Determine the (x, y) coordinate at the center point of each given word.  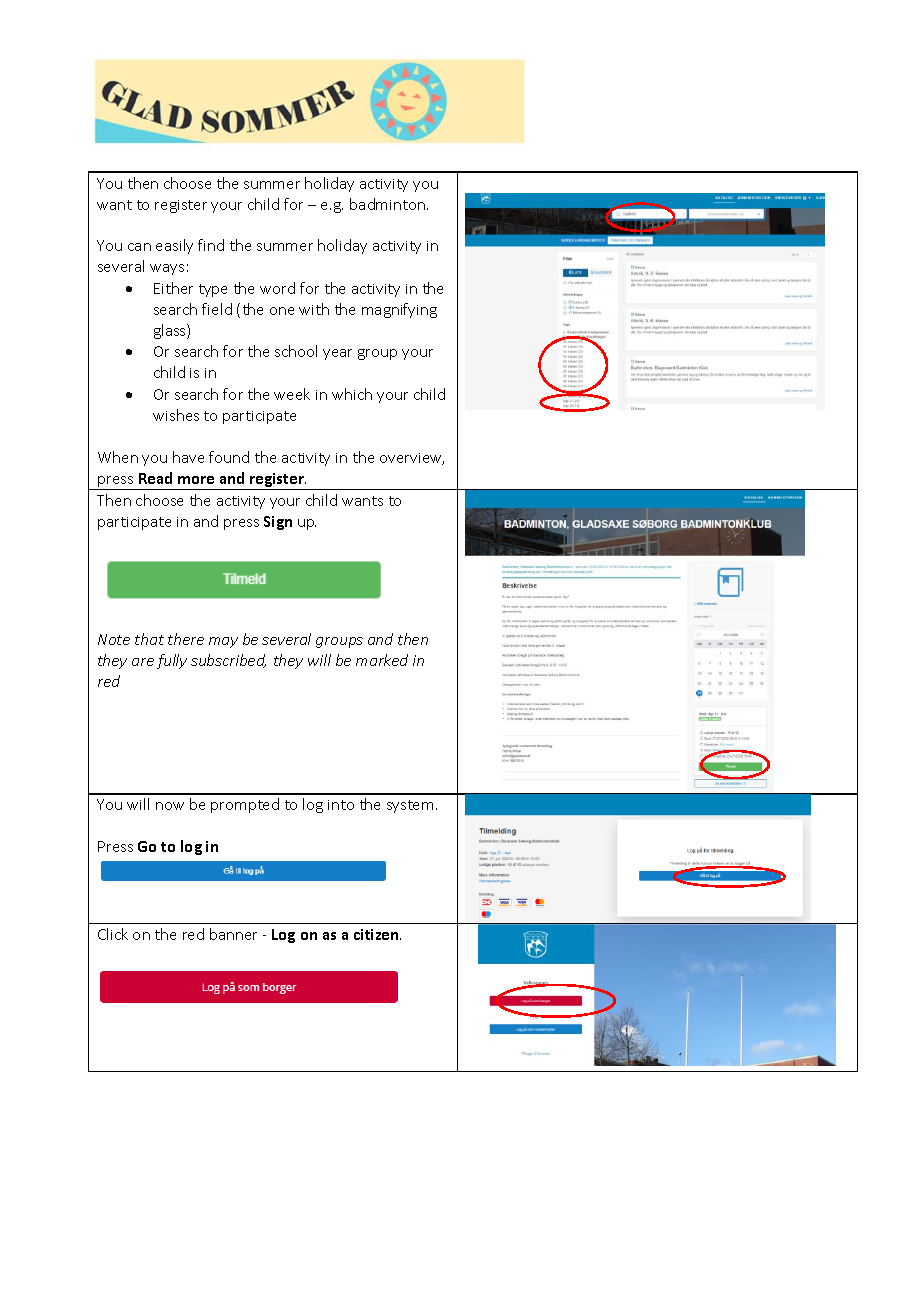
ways (167, 269)
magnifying (399, 310)
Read (155, 478)
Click (113, 934)
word (277, 288)
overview (412, 459)
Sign (278, 523)
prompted (245, 805)
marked (382, 660)
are (143, 662)
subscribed (228, 661)
